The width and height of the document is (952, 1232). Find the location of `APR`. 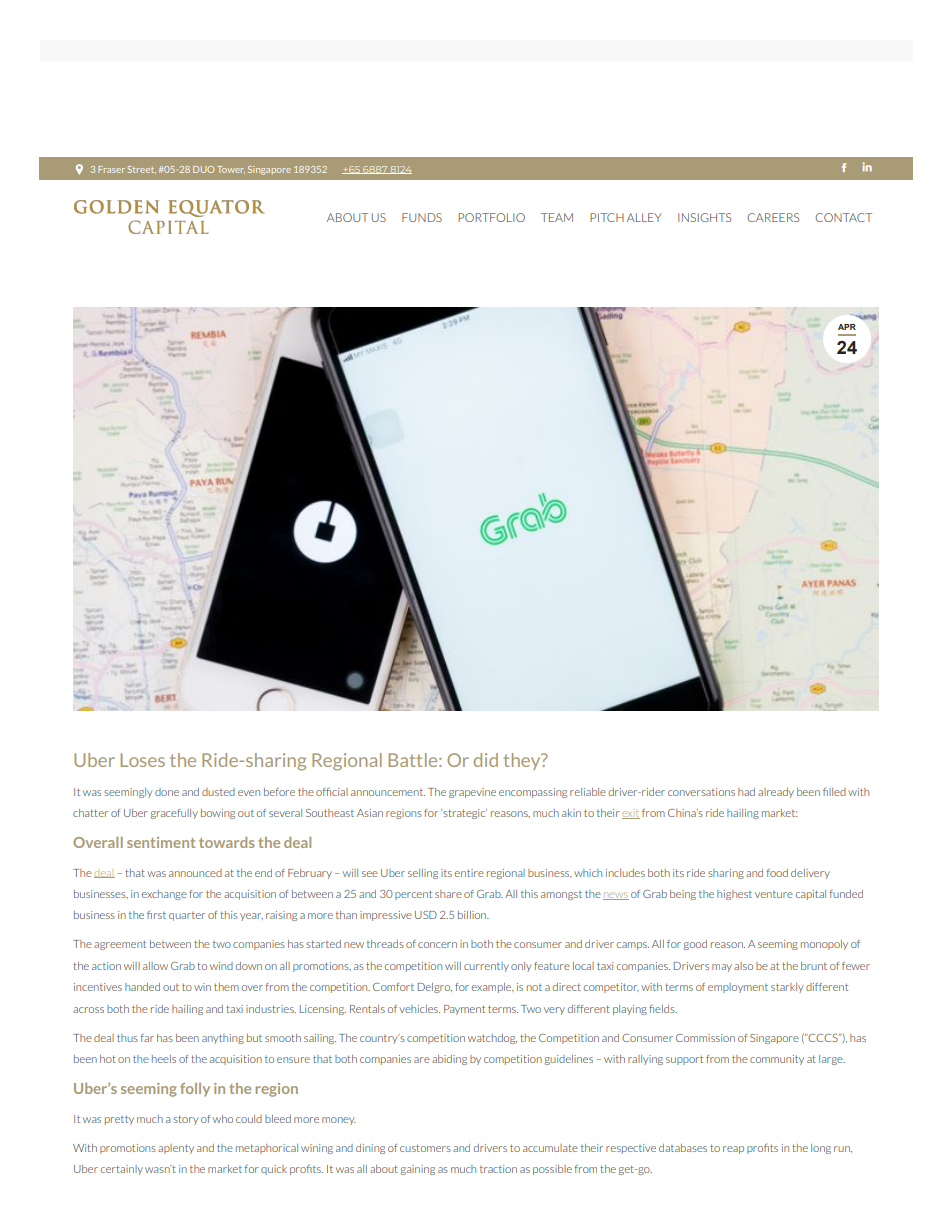

APR is located at coordinates (847, 327).
